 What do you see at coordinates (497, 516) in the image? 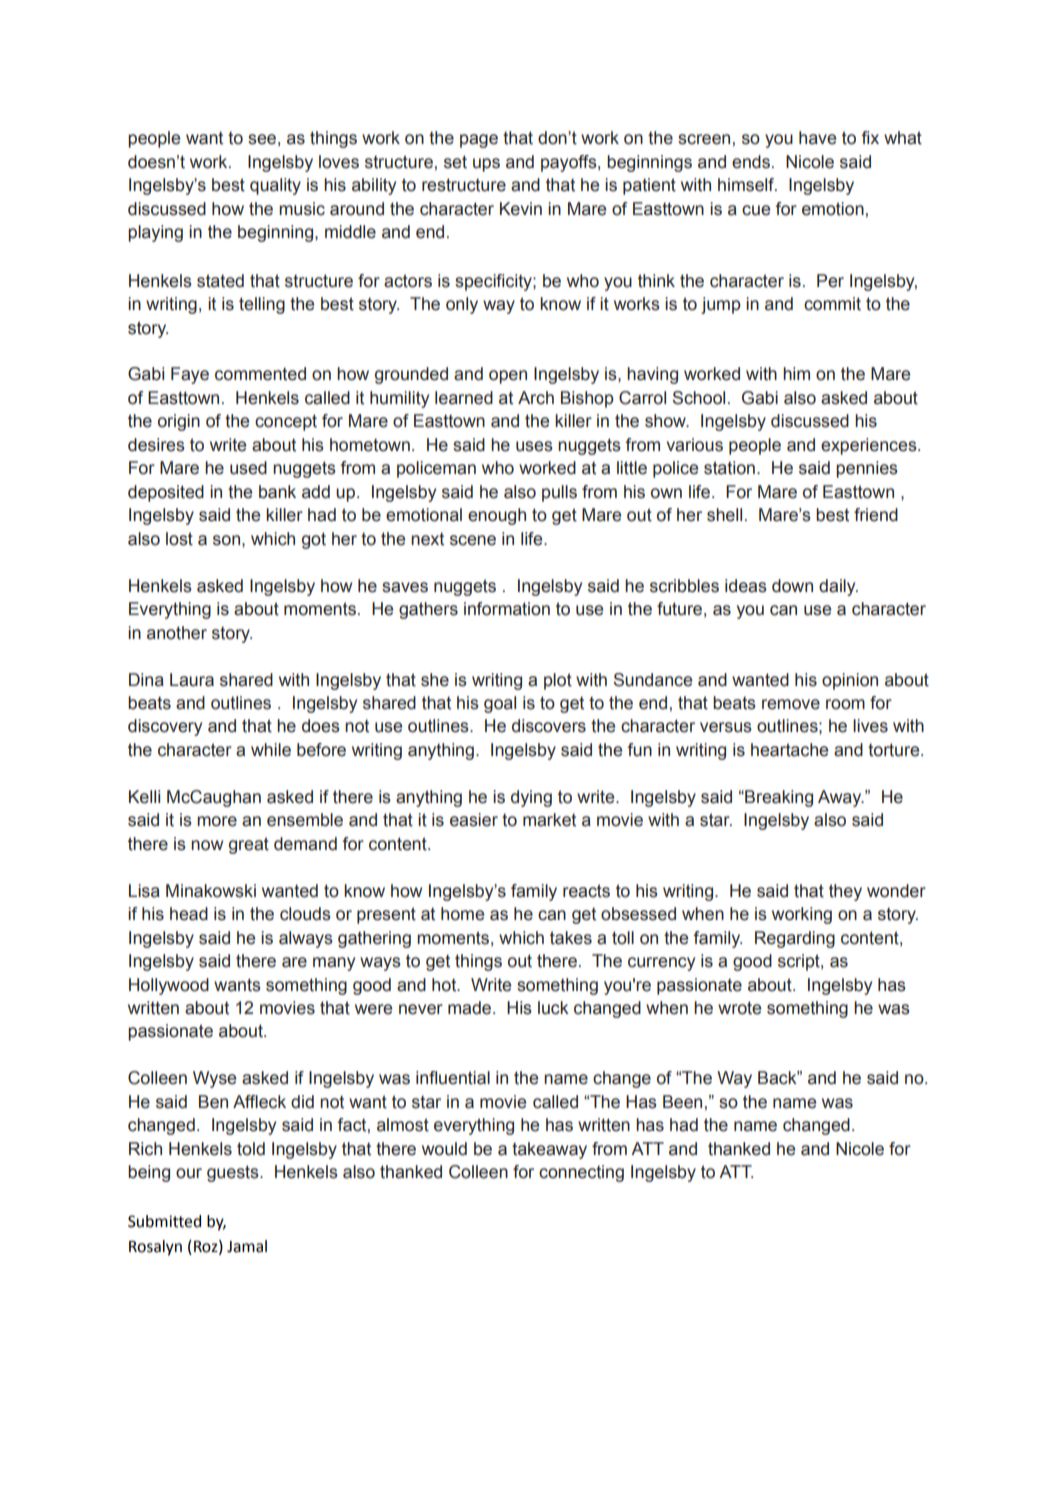
I see `enough` at bounding box center [497, 516].
